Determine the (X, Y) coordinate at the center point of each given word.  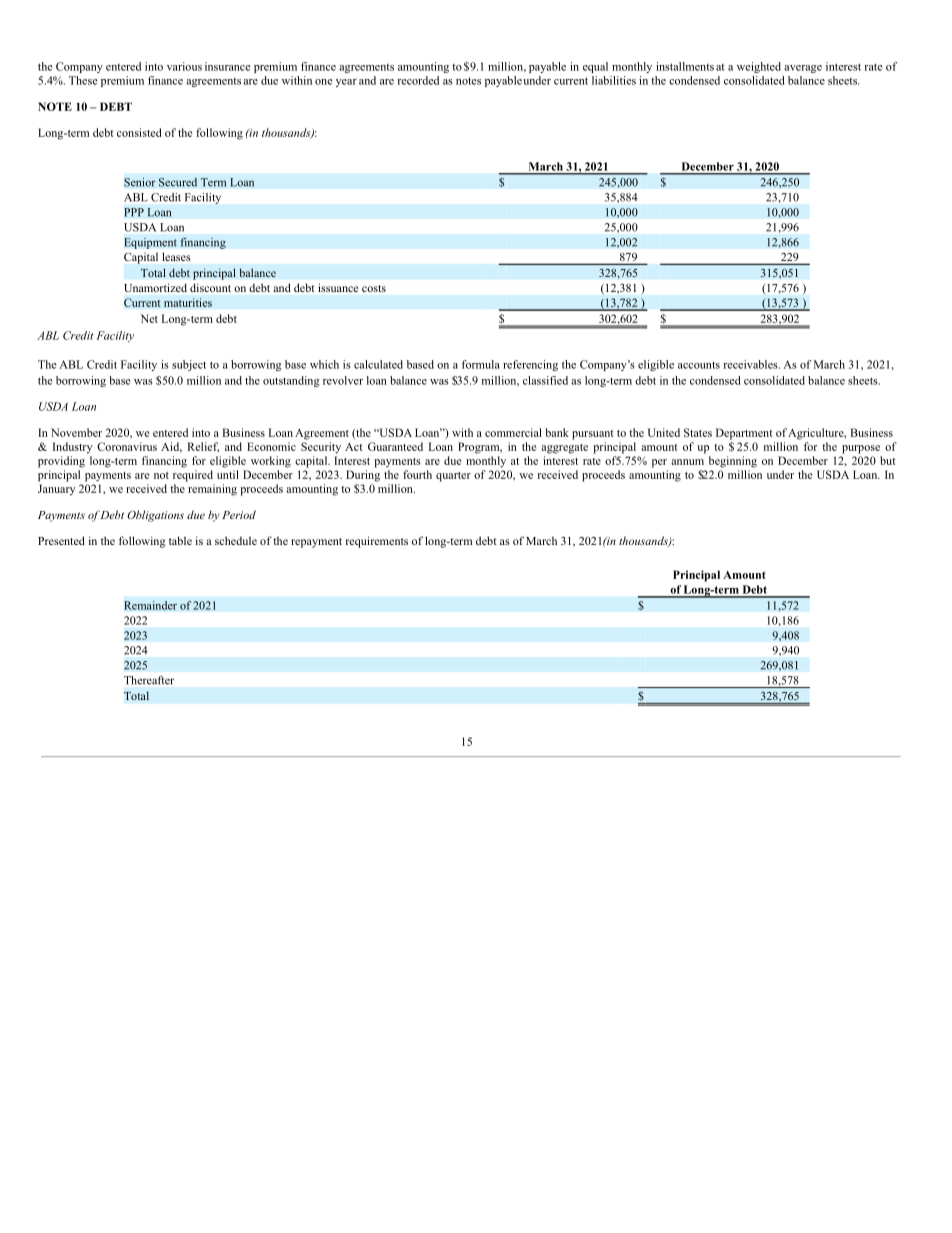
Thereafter (149, 680)
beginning (733, 462)
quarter (453, 477)
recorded (418, 80)
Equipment (150, 243)
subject (189, 365)
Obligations (155, 516)
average (803, 69)
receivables (751, 364)
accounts (699, 365)
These (83, 80)
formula (481, 364)
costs (374, 288)
